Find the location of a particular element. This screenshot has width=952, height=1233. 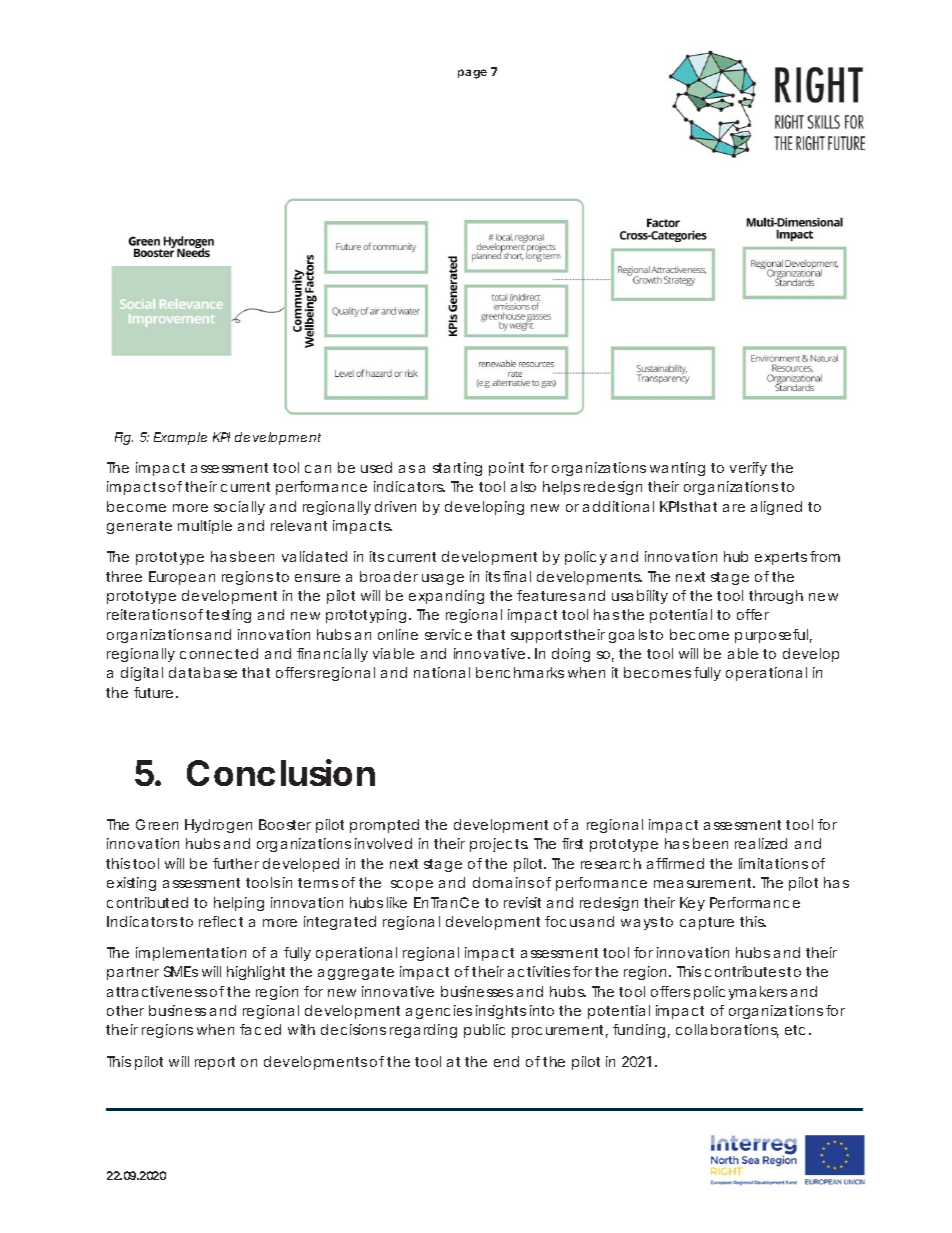

starting is located at coordinates (457, 469).
